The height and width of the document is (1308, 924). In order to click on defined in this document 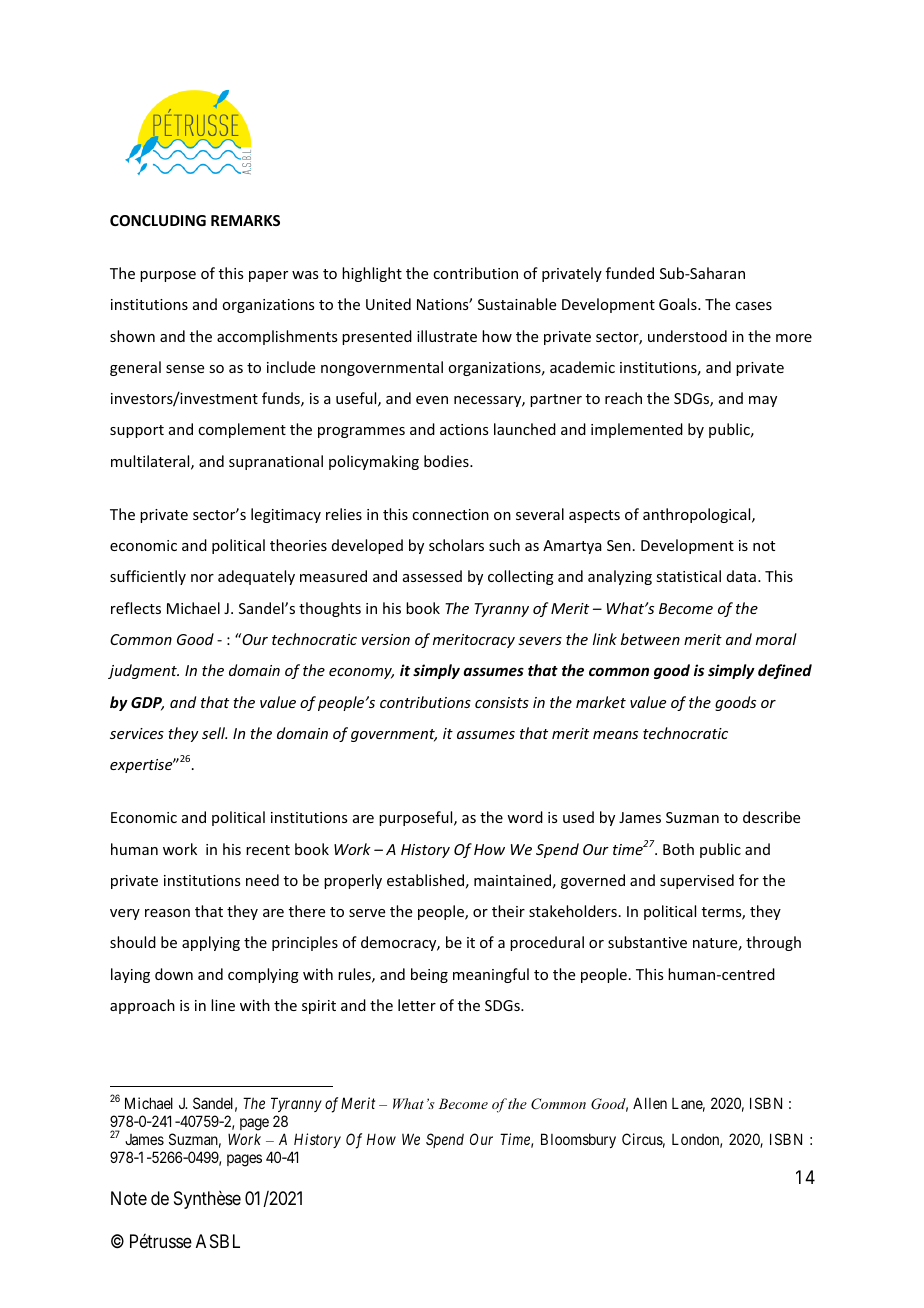, I will do `click(785, 671)`.
